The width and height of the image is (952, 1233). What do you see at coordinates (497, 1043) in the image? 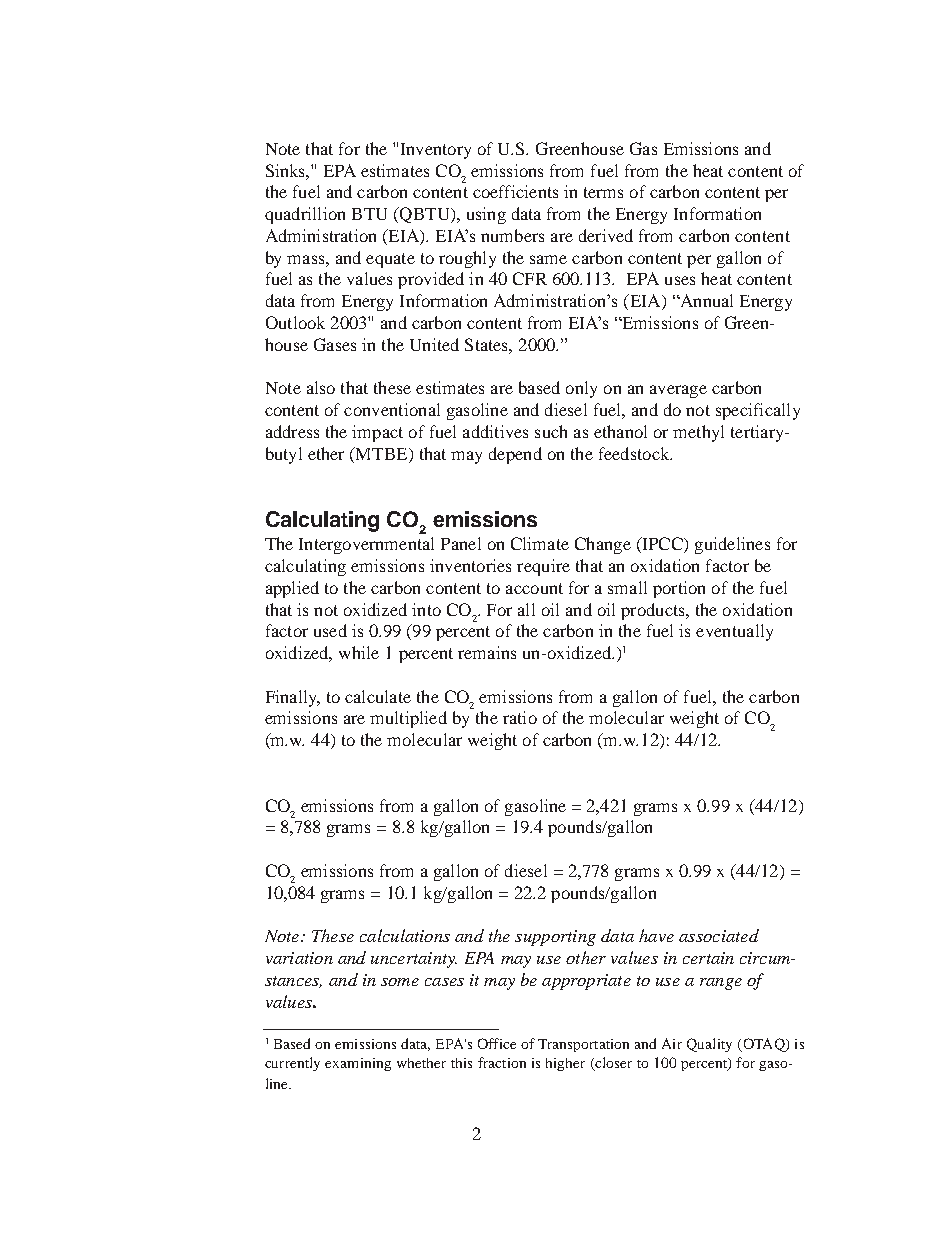
I see `Office` at bounding box center [497, 1043].
